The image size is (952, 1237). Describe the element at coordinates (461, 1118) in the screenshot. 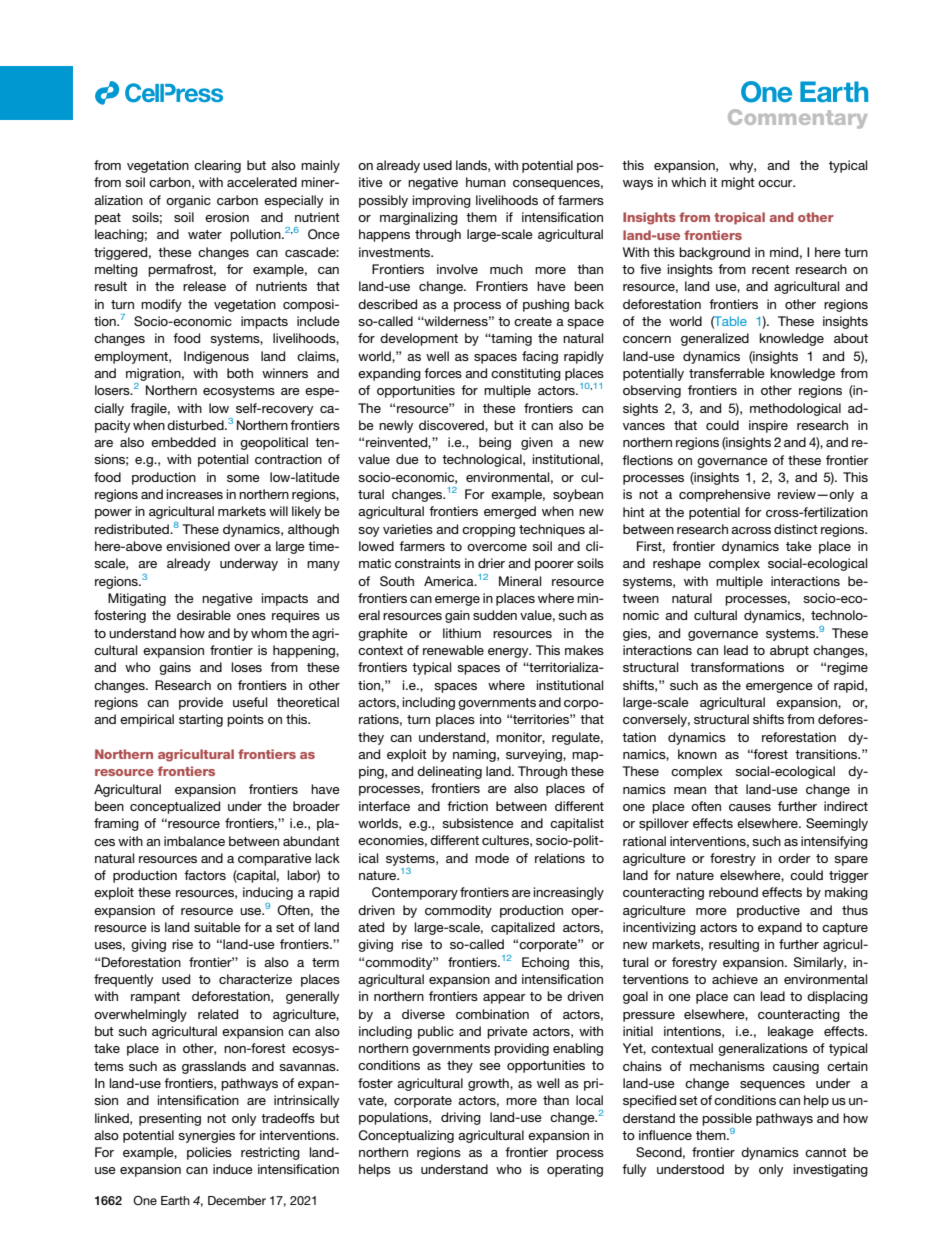

I see `driving` at that location.
